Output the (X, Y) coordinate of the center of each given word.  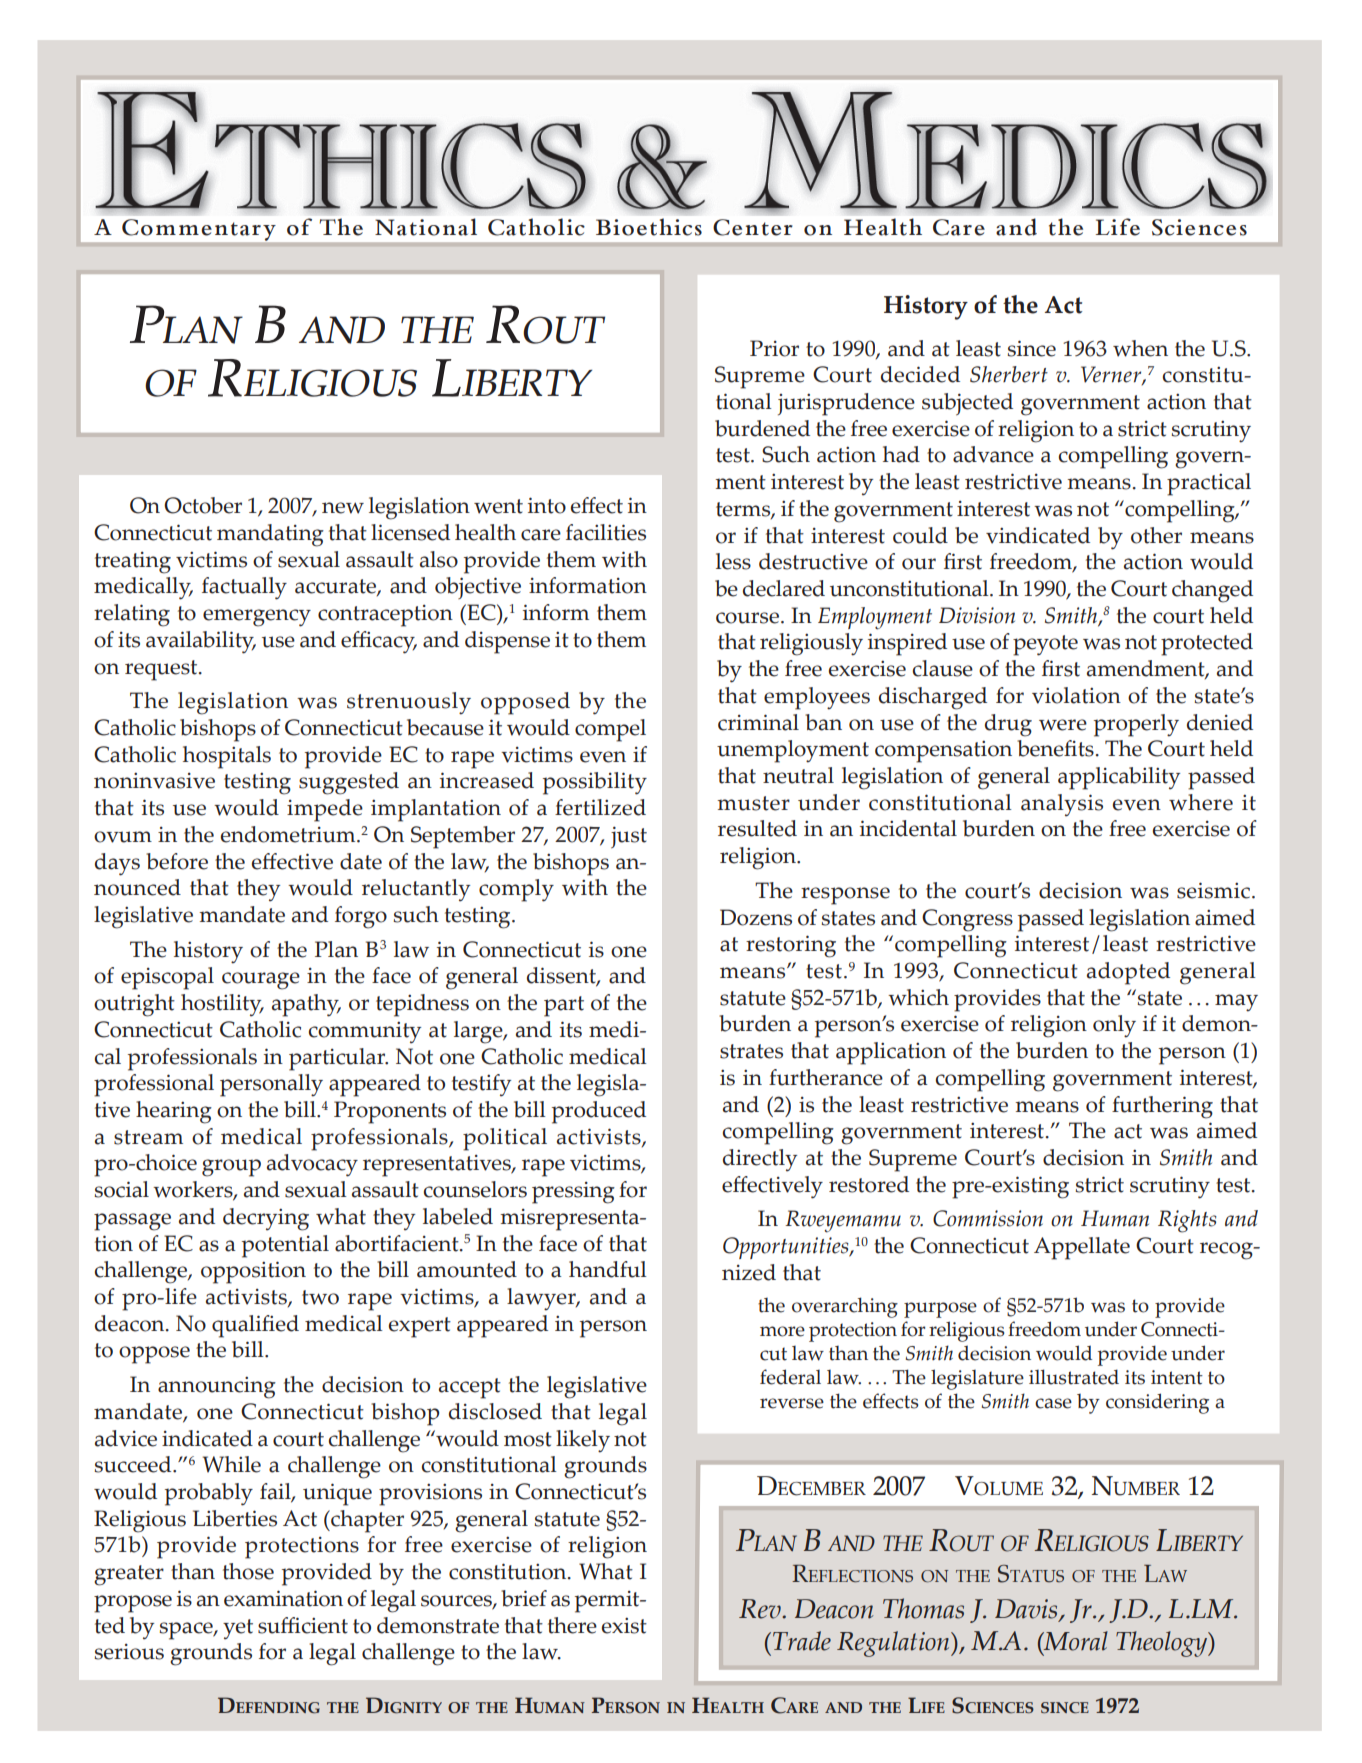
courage (261, 981)
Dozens (756, 917)
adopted (1128, 973)
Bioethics (649, 227)
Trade (802, 1641)
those (248, 1571)
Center (753, 227)
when (1140, 348)
